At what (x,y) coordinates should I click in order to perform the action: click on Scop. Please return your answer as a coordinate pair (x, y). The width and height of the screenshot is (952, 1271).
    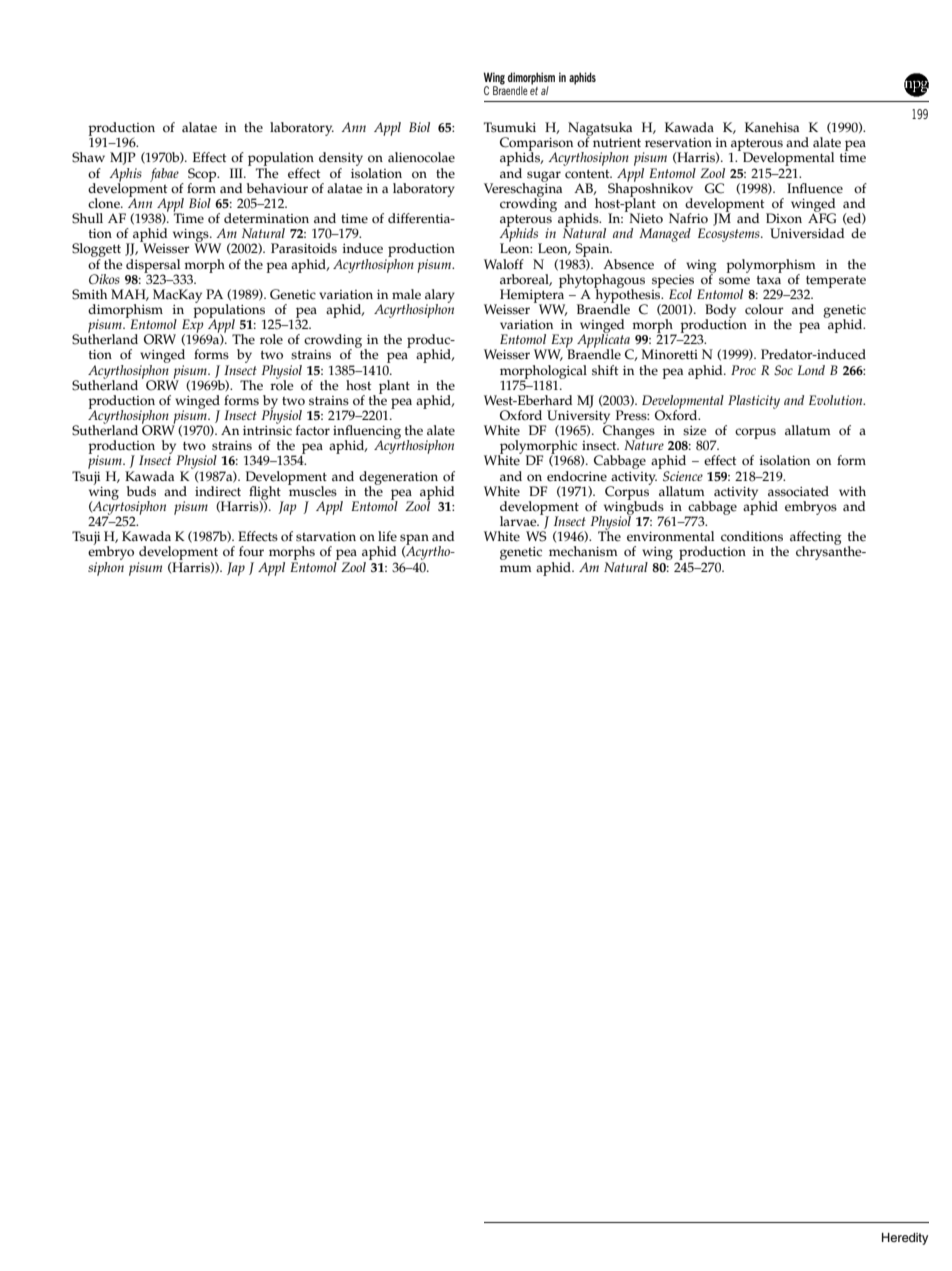
    Looking at the image, I should click on (203, 176).
